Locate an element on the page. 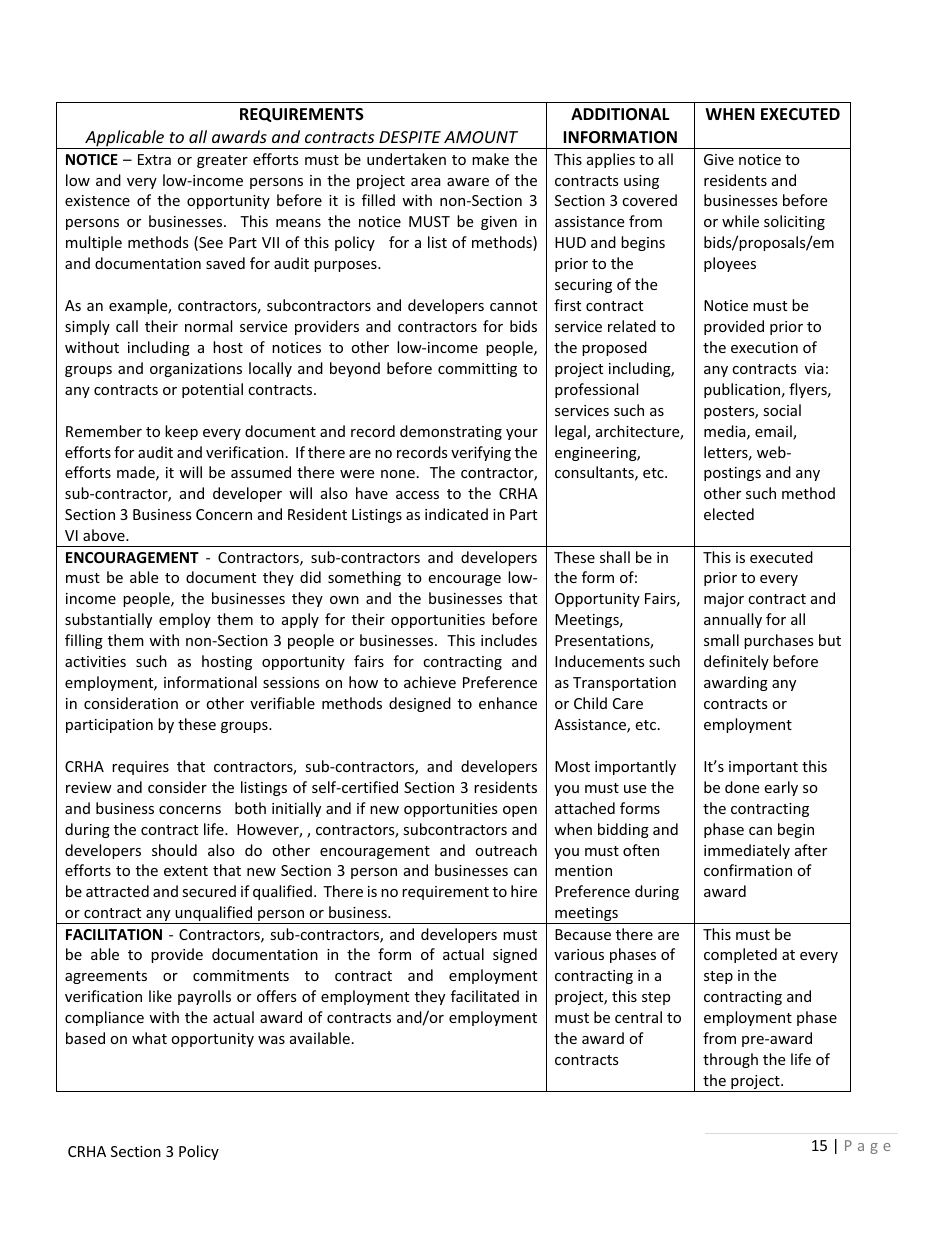  should is located at coordinates (174, 850).
